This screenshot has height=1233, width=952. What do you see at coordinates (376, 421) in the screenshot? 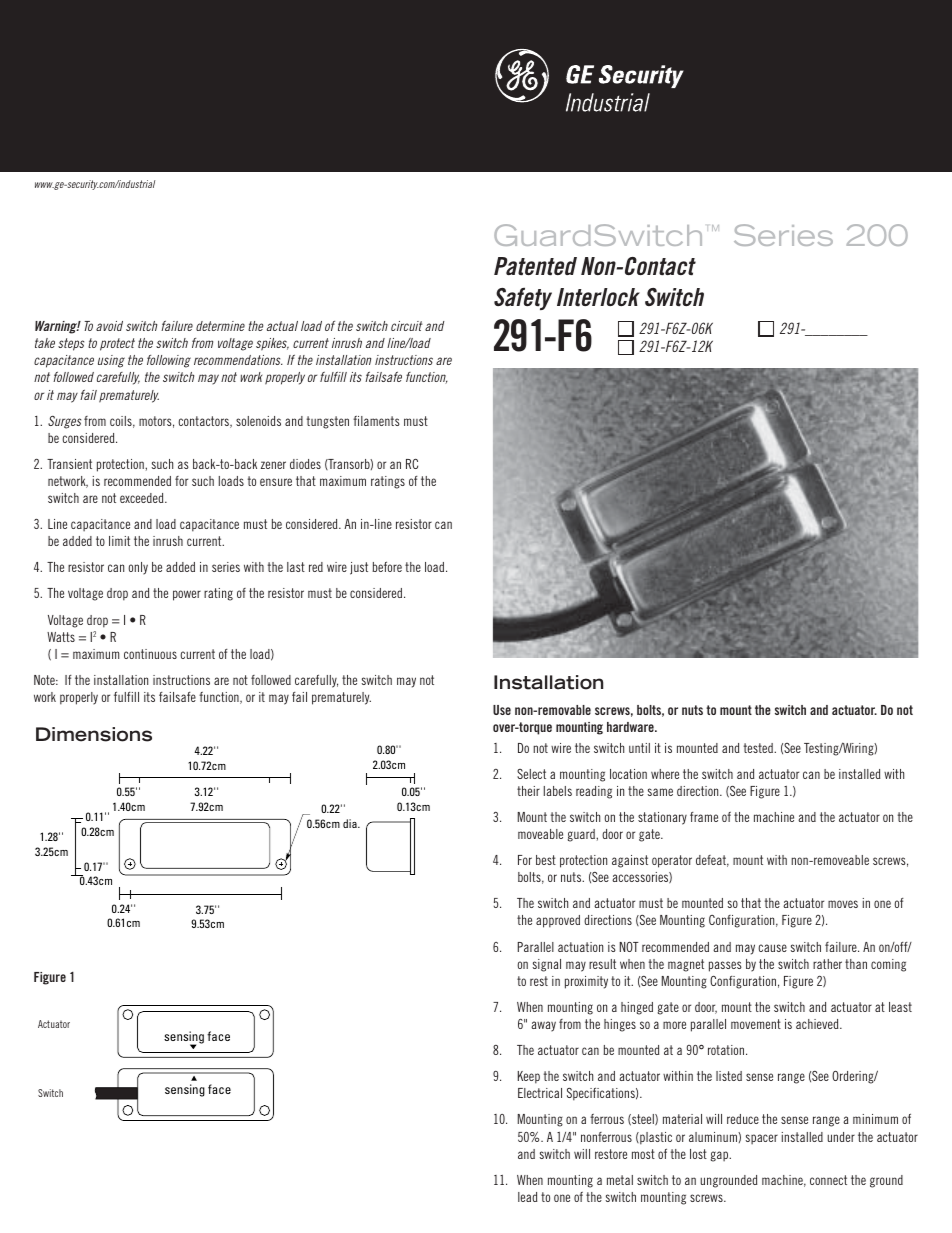
I see `filaments` at bounding box center [376, 421].
